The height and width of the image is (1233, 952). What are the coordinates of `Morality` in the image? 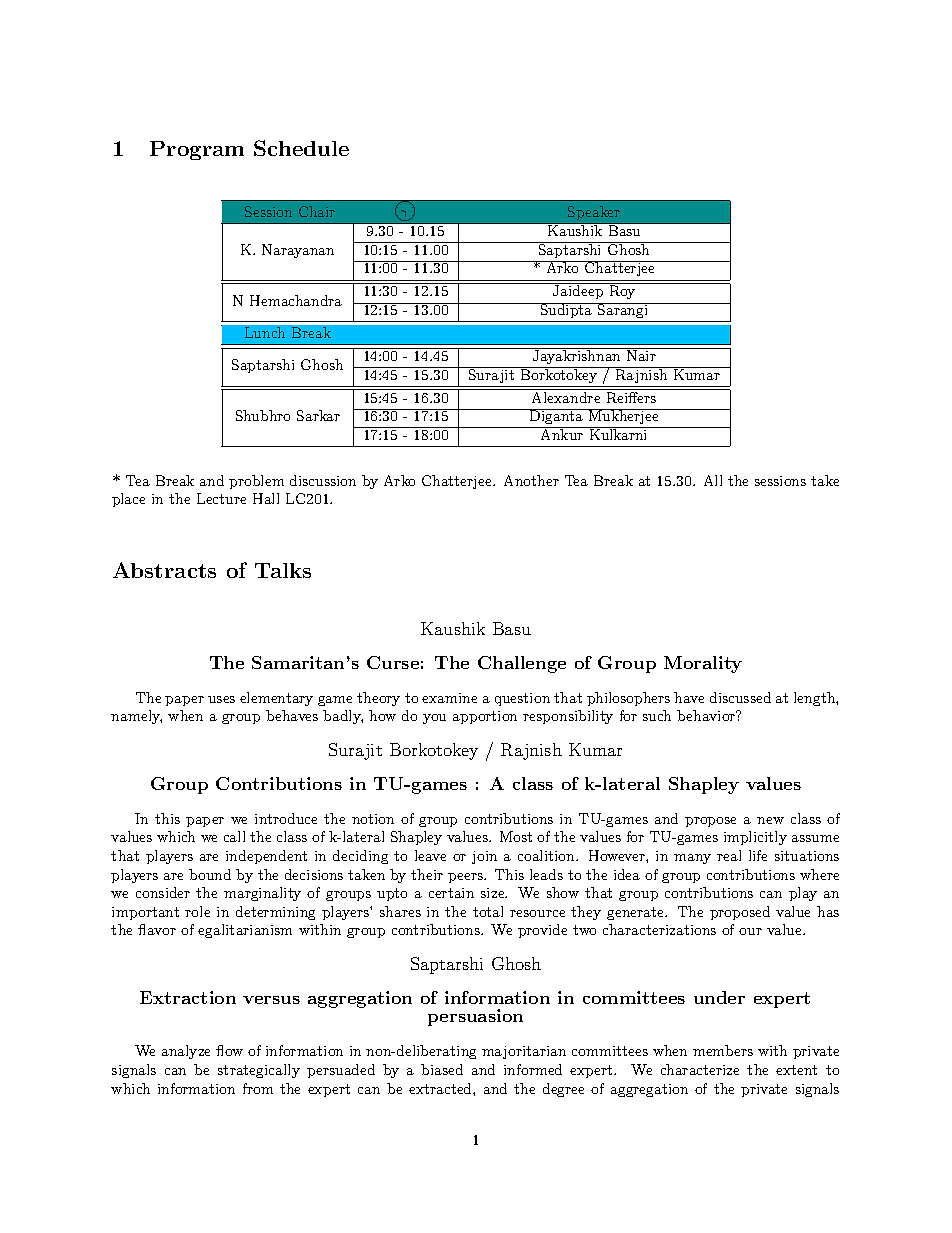 It's located at (703, 664).
